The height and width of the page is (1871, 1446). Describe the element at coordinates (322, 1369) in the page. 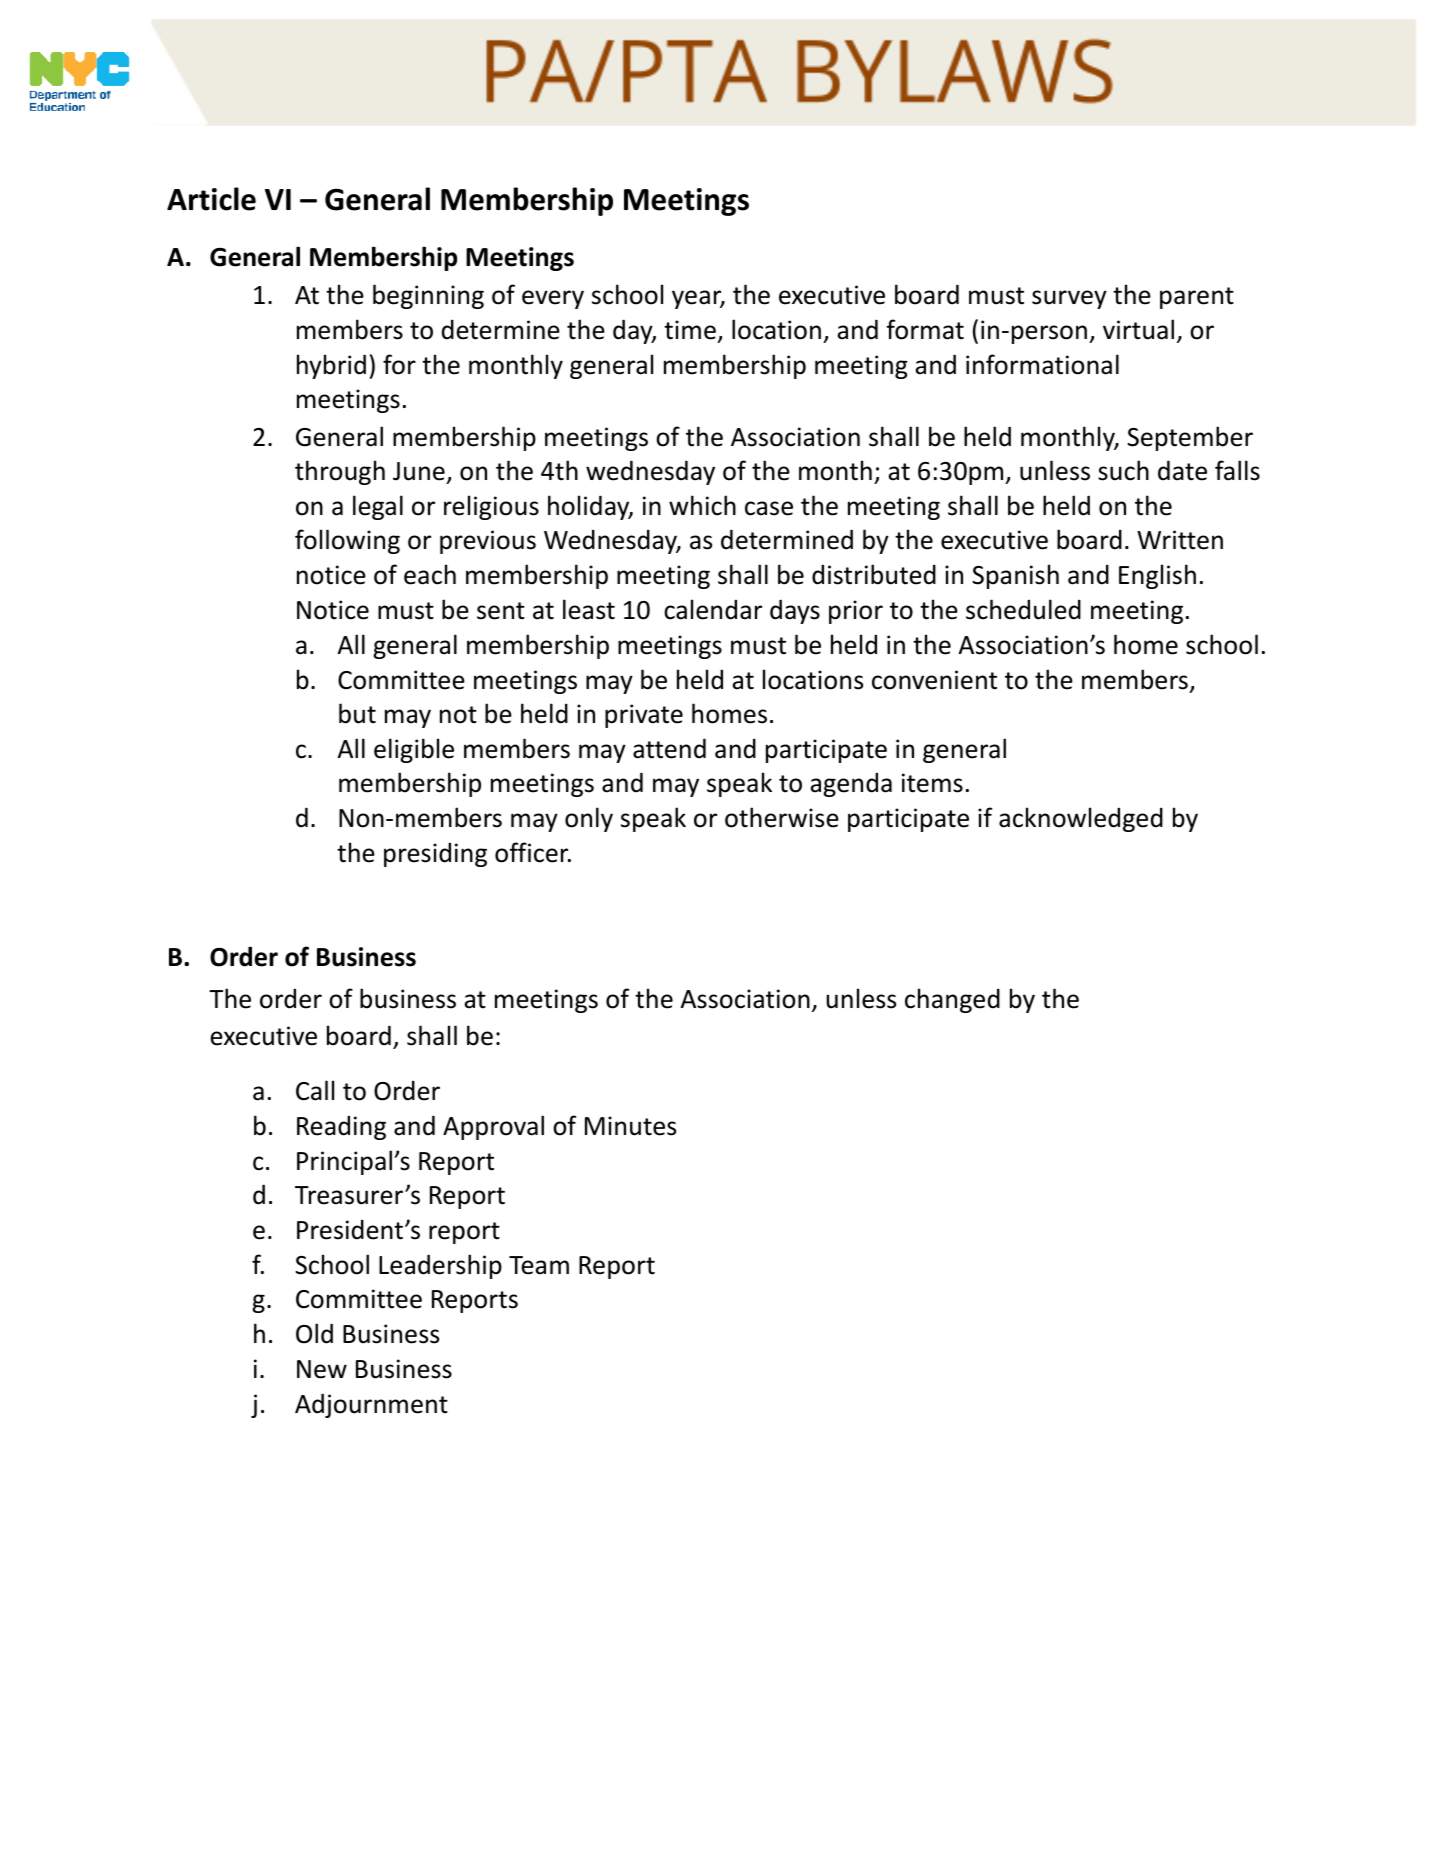

I see `New` at that location.
